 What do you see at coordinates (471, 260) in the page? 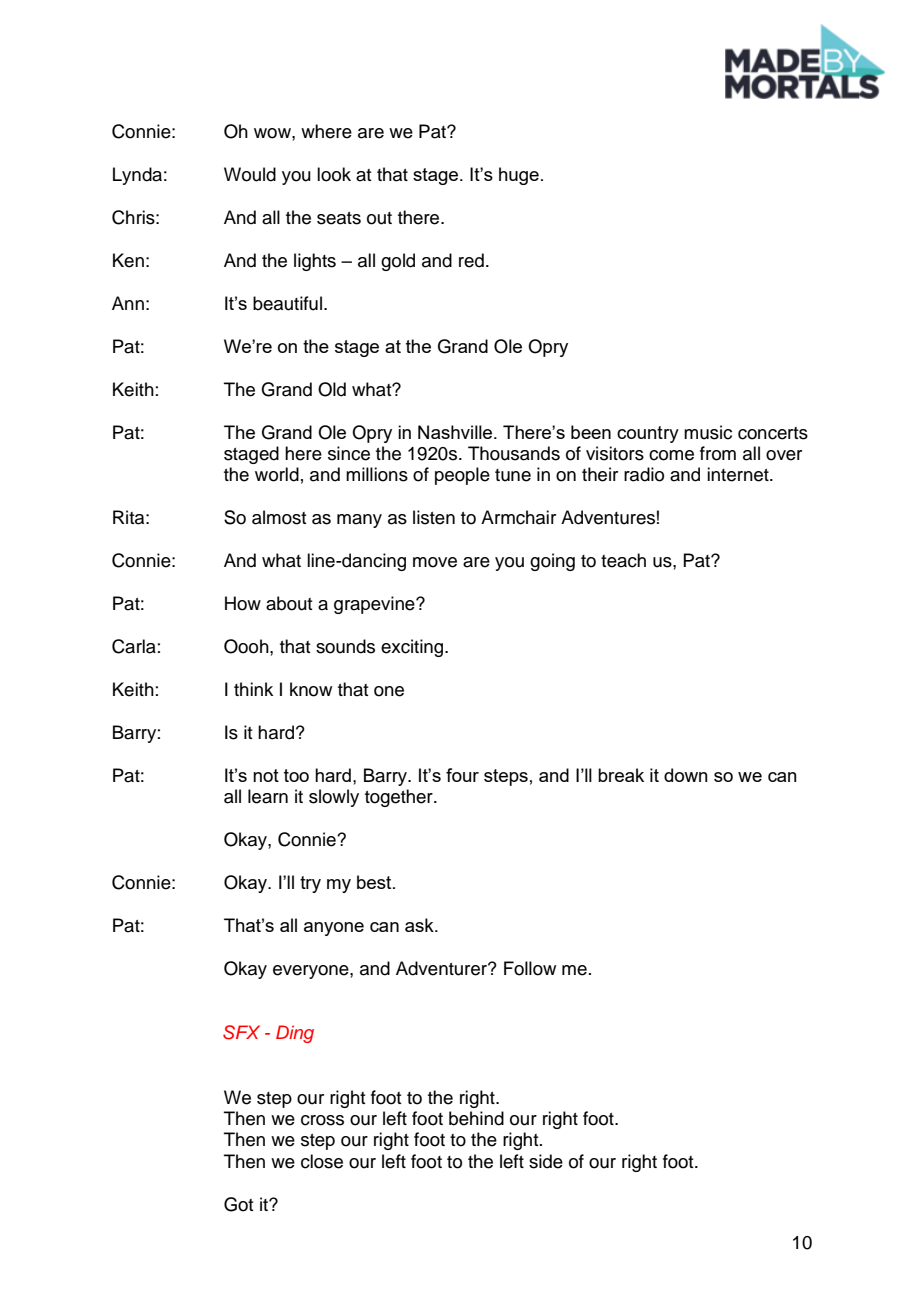
I see `red` at bounding box center [471, 260].
